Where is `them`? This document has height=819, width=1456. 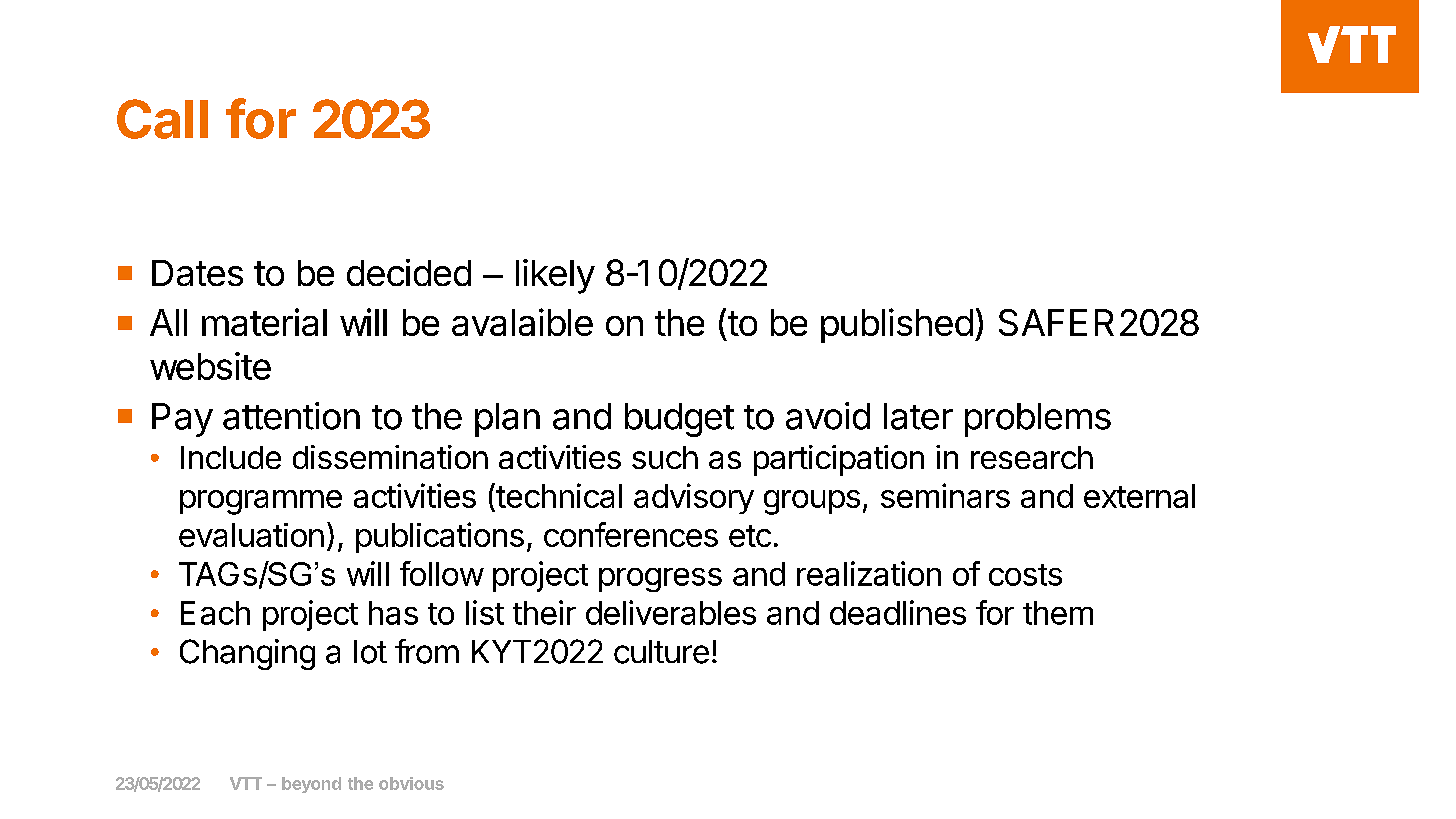
them is located at coordinates (1058, 613).
